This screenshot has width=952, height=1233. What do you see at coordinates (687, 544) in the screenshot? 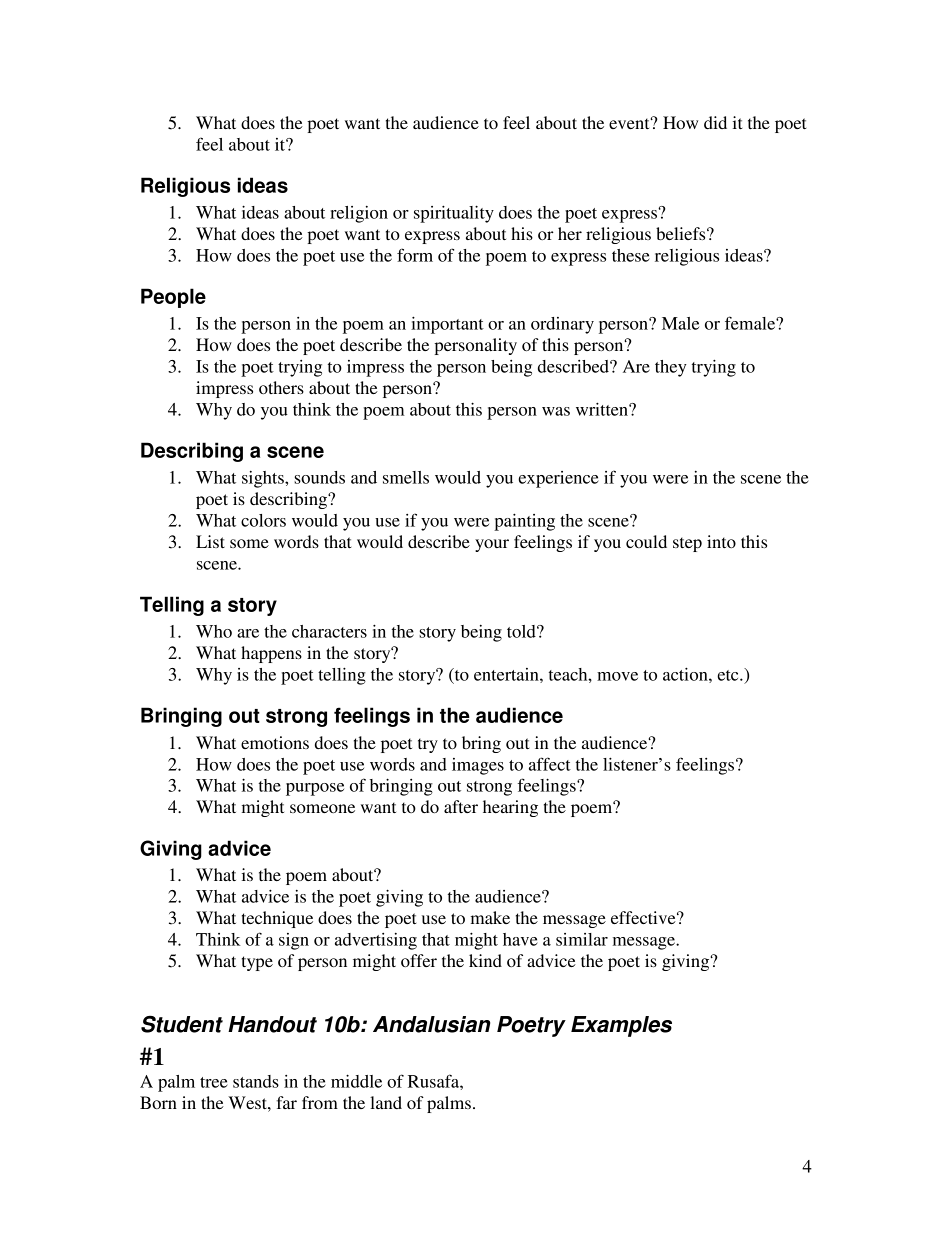
I see `step` at bounding box center [687, 544].
